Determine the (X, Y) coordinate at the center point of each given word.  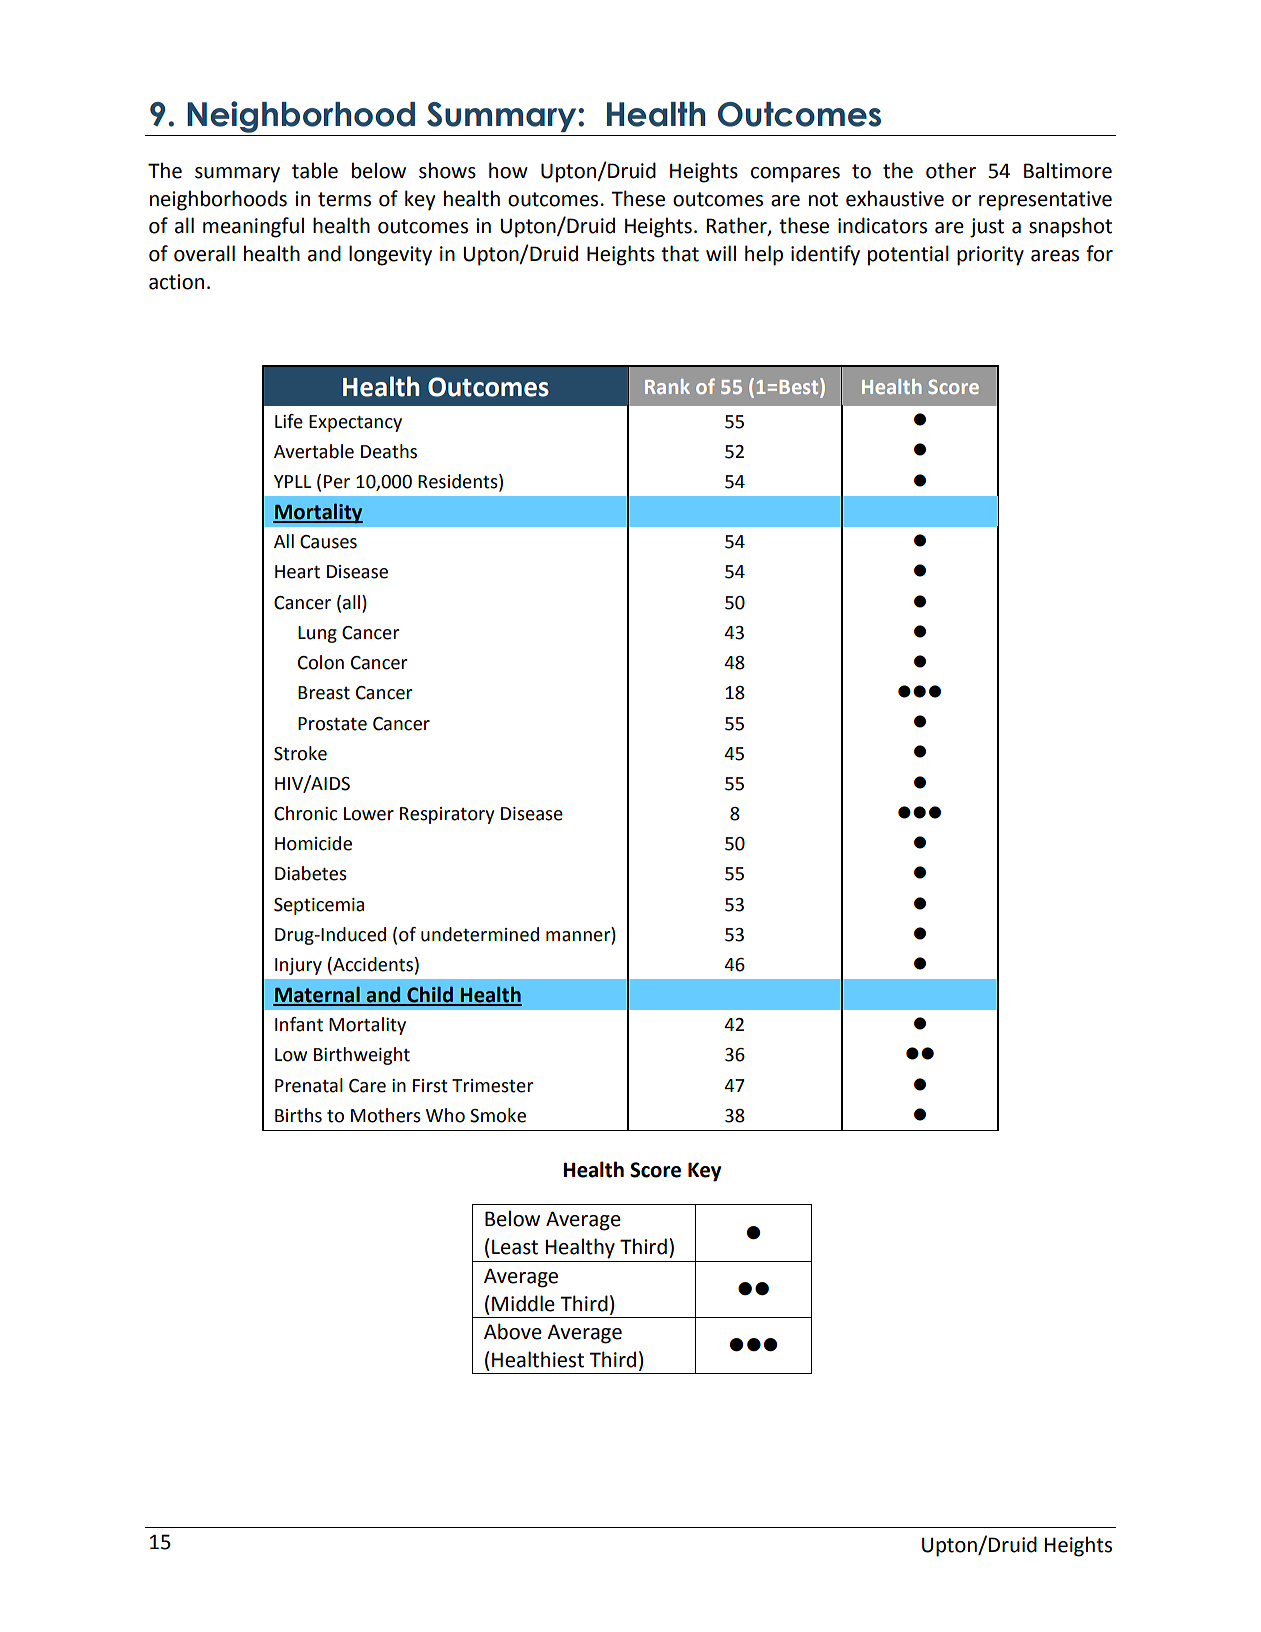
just (987, 228)
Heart (297, 572)
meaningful (253, 227)
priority (990, 256)
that (680, 253)
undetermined (480, 934)
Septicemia (319, 906)
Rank (667, 386)
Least (515, 1247)
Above (513, 1331)
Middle (523, 1303)
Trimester (493, 1086)
